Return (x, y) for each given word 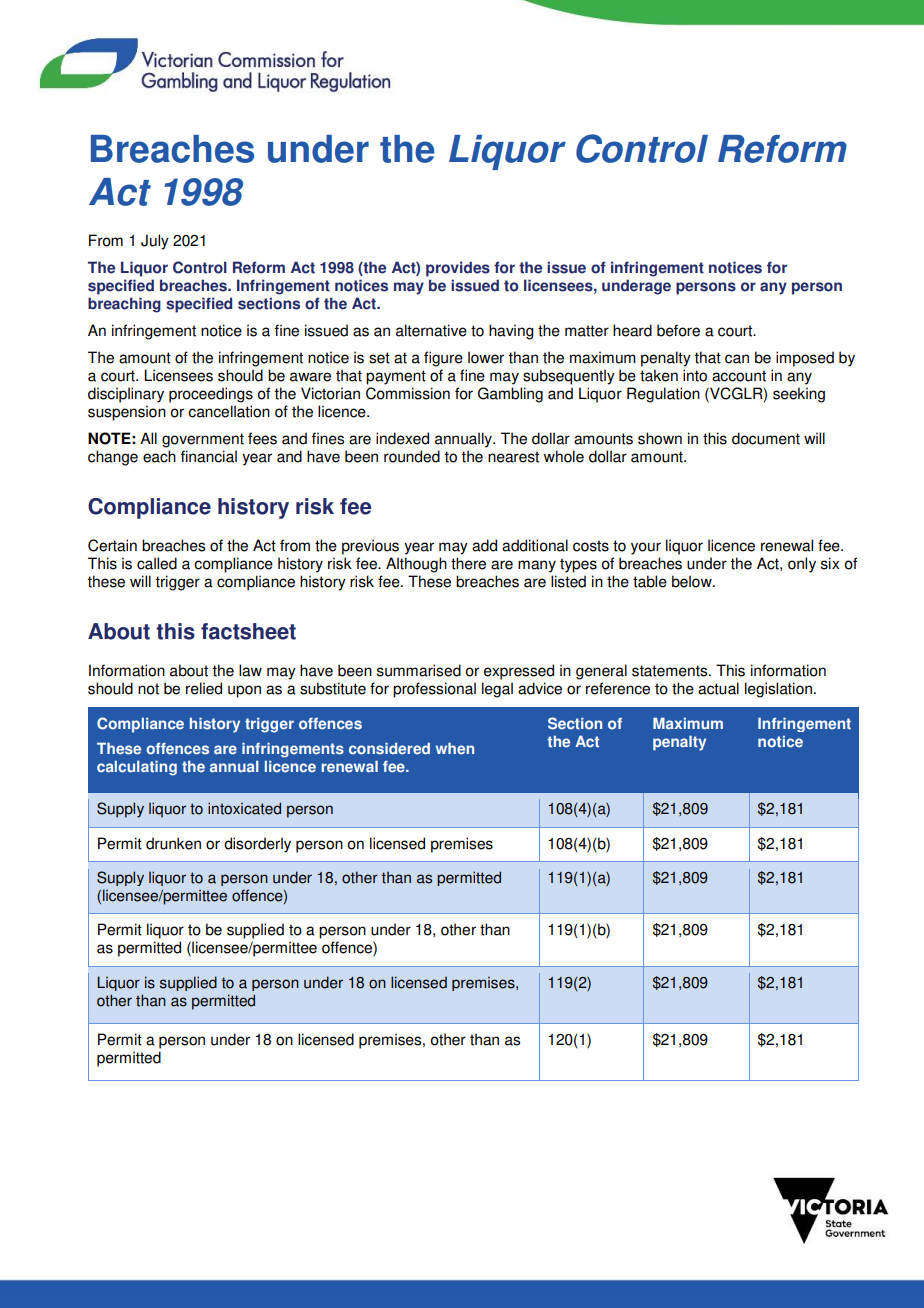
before (678, 330)
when (455, 748)
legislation (778, 690)
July (155, 242)
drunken (173, 843)
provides (458, 269)
